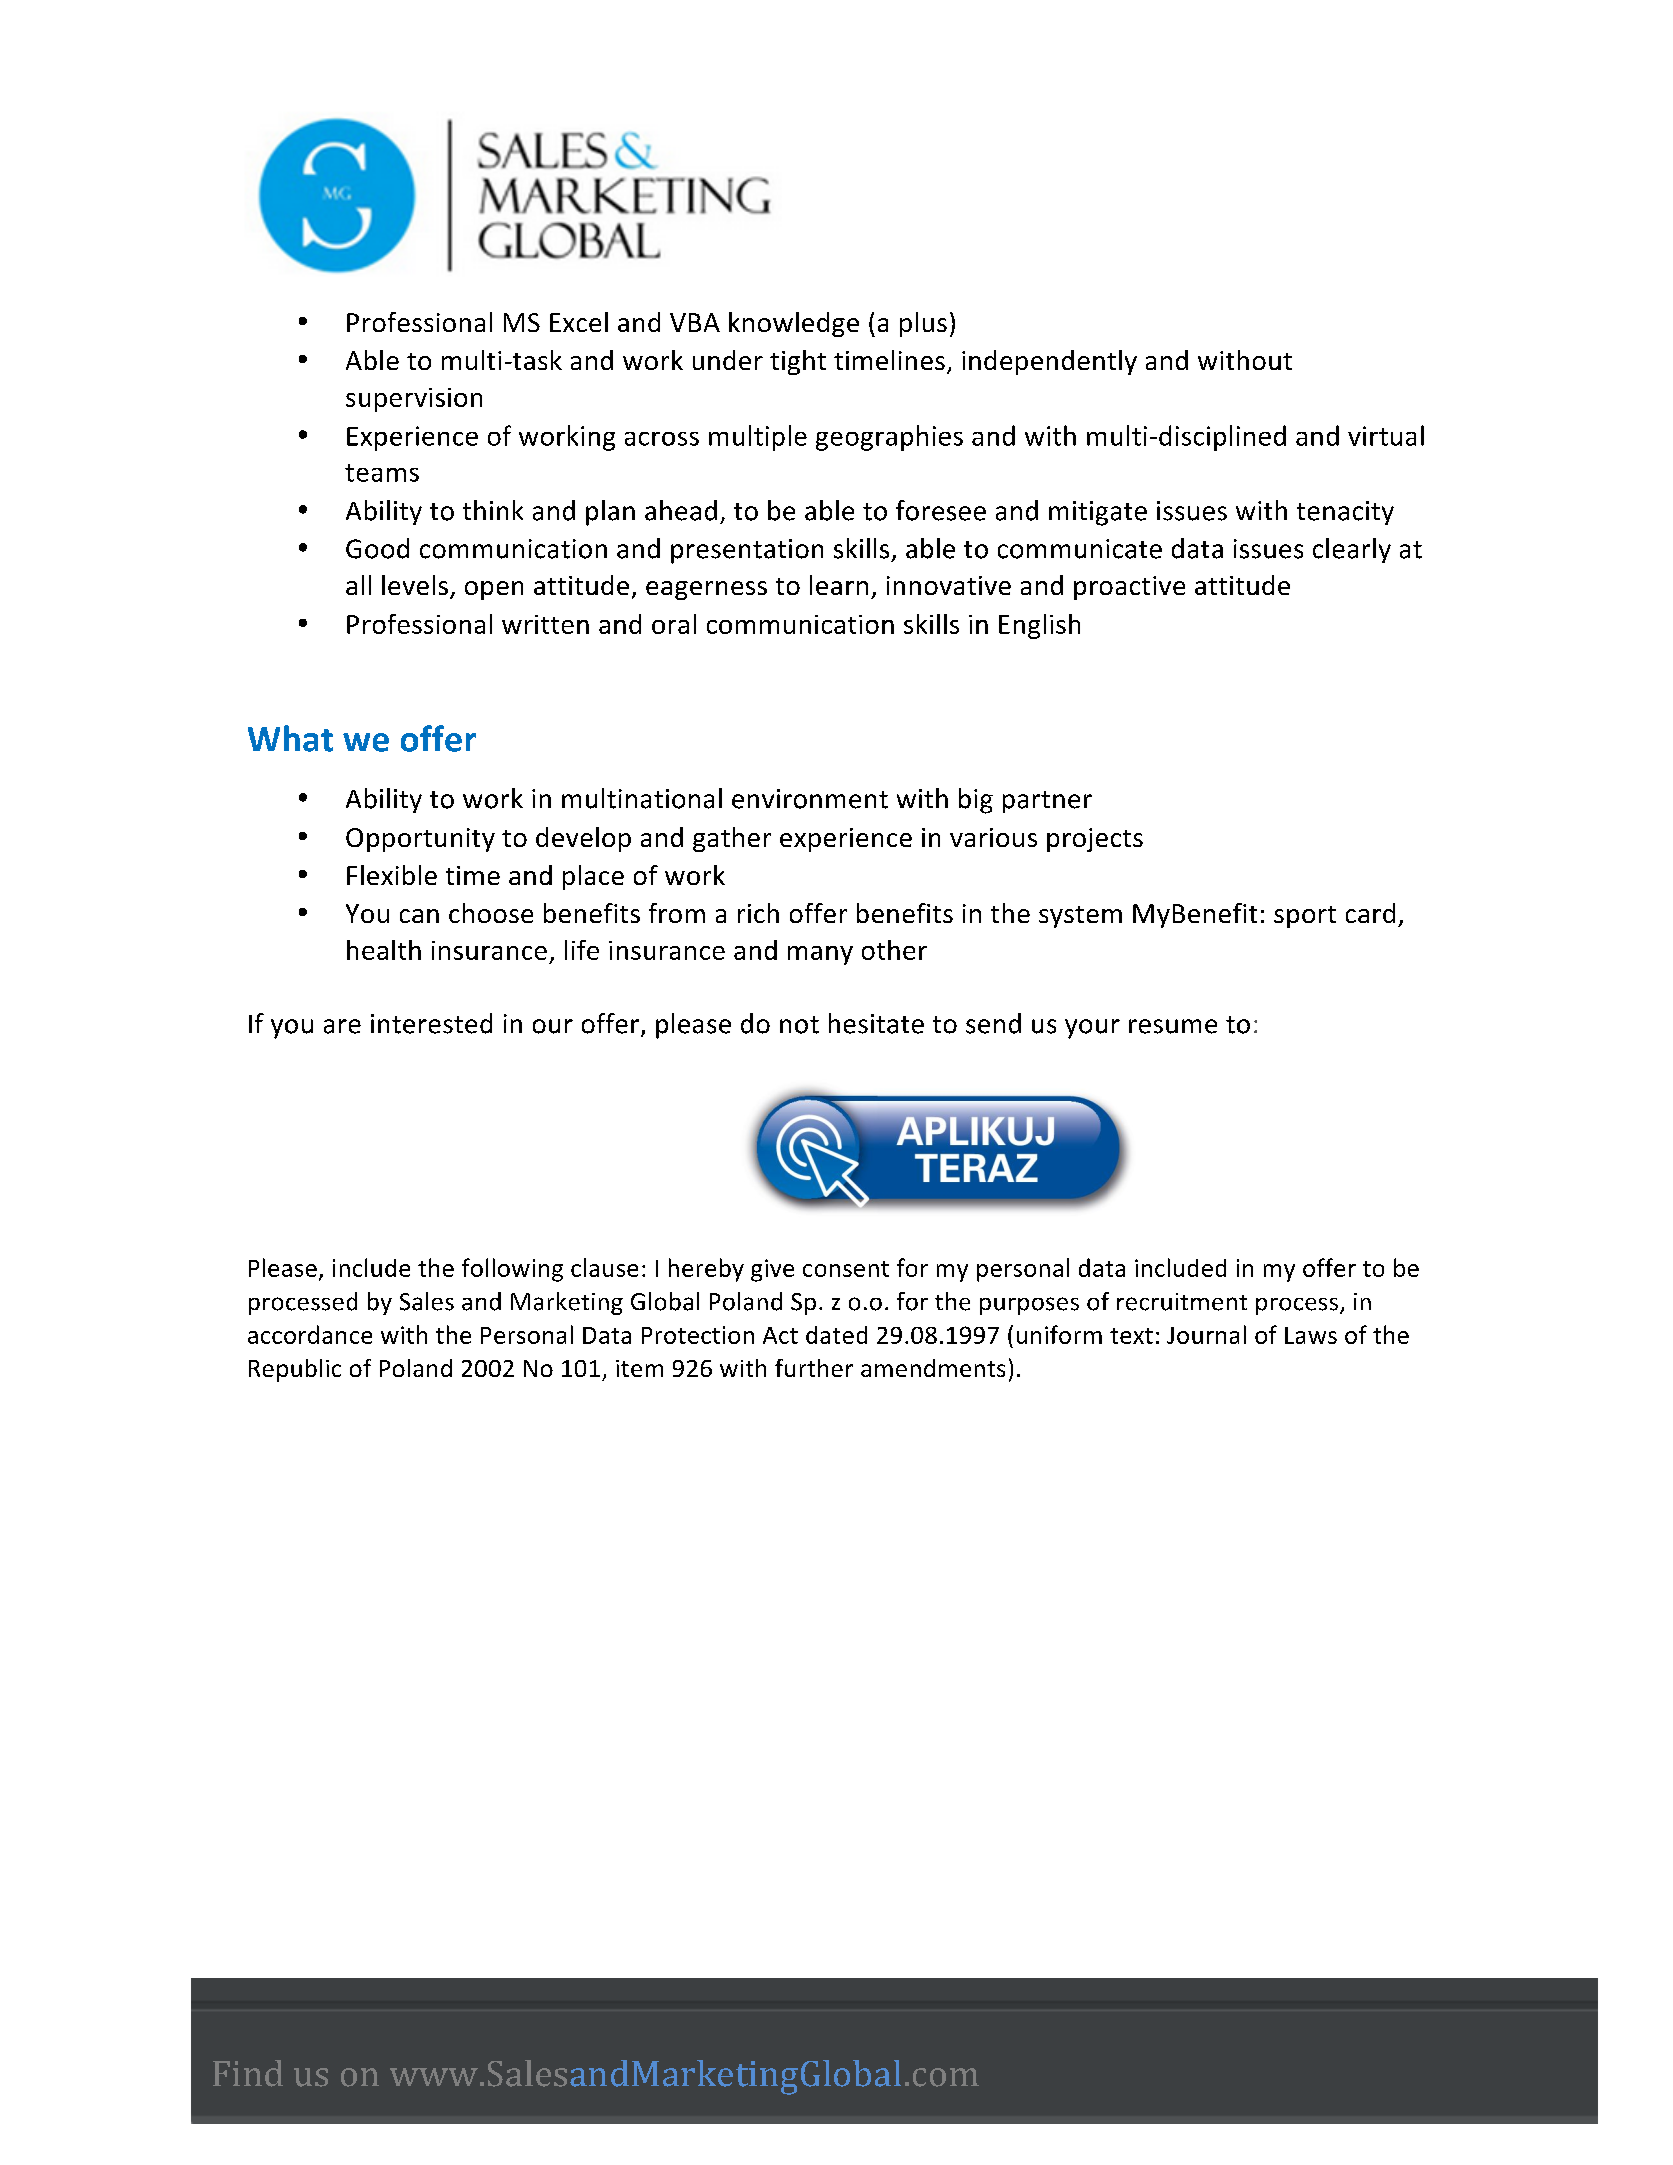 The height and width of the image is (2165, 1673). Describe the element at coordinates (1182, 1302) in the image. I see `recruitment` at that location.
